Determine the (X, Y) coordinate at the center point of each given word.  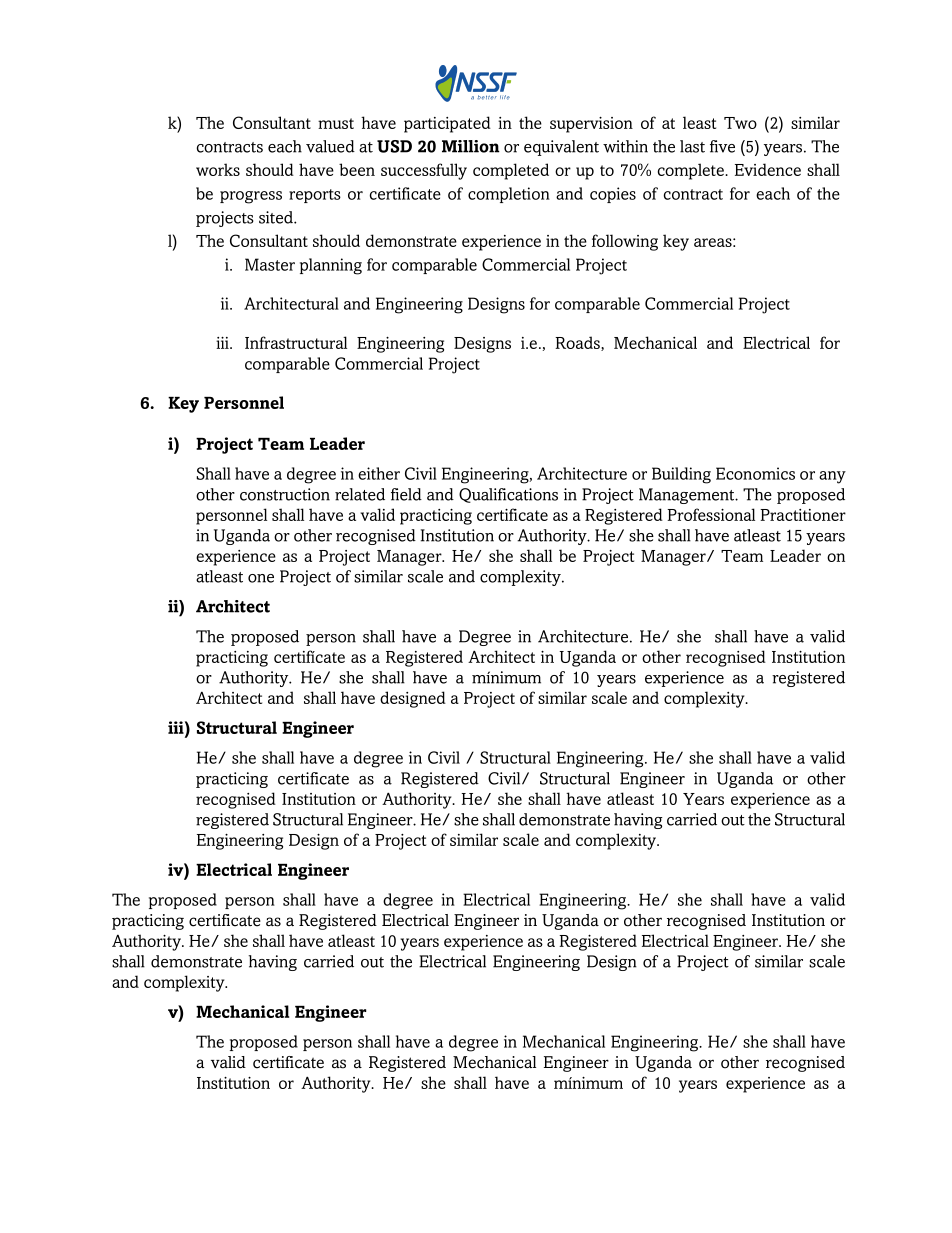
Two (740, 123)
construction (285, 494)
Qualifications (508, 495)
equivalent (561, 148)
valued (330, 146)
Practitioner (803, 515)
